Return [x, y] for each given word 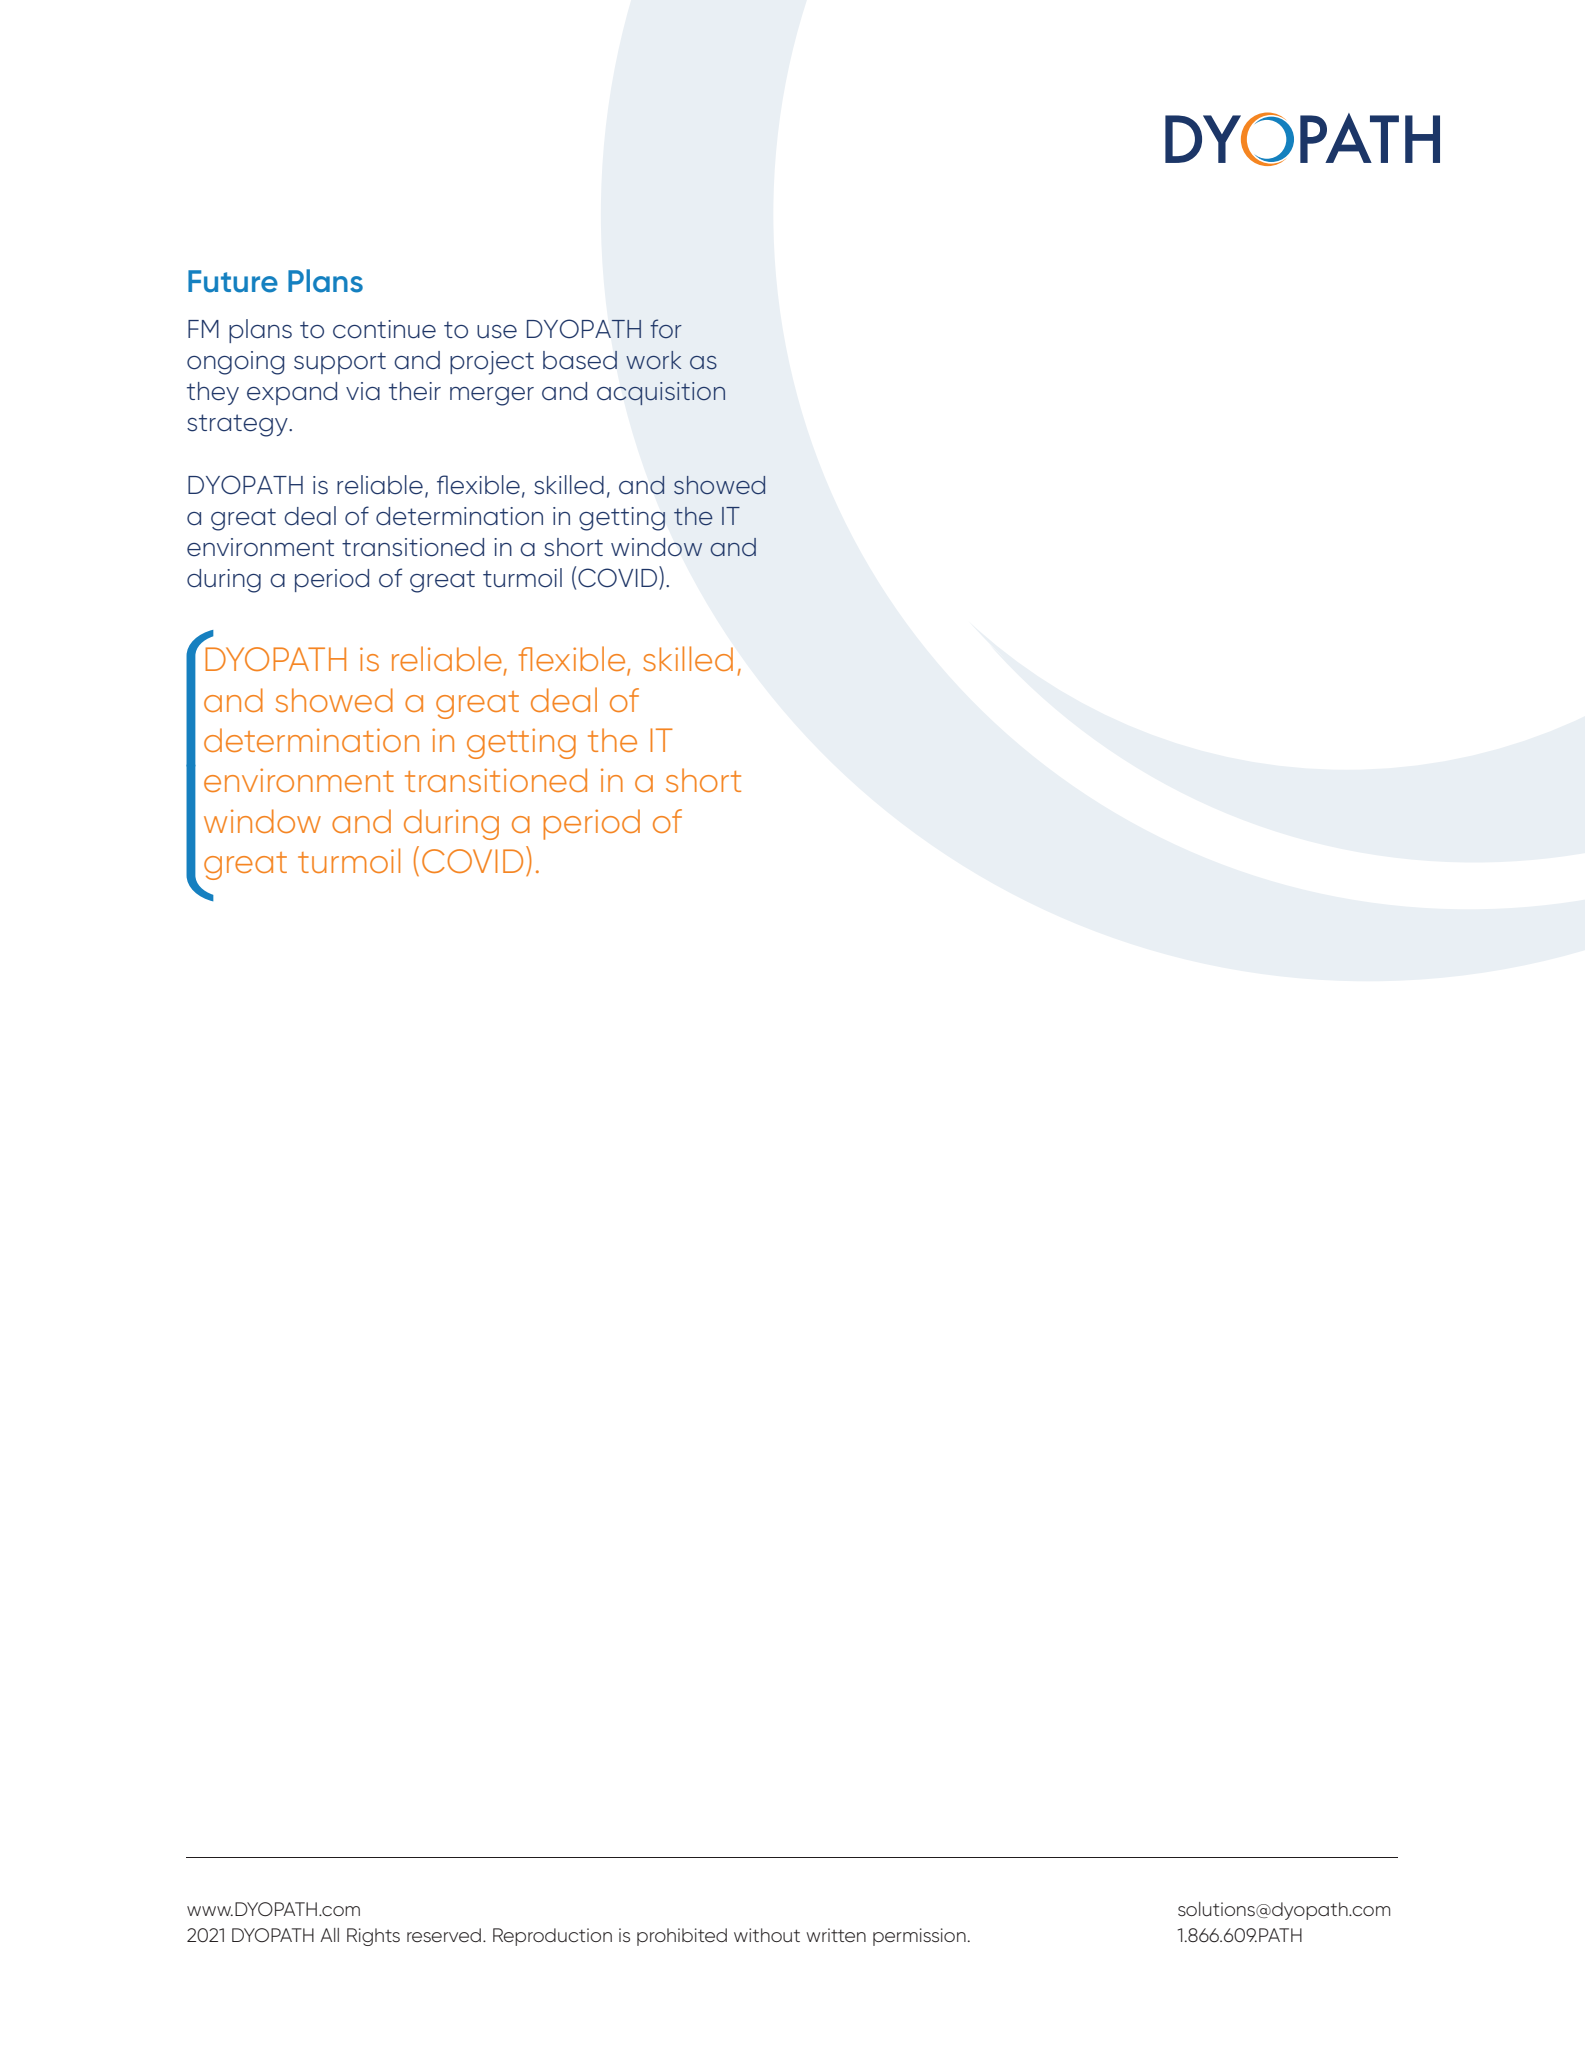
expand [292, 393]
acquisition [661, 393]
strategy [238, 425]
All [329, 1935]
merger [492, 396]
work [653, 360]
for [666, 328]
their [415, 391]
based [580, 360]
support [340, 363]
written [836, 1935]
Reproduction [552, 1937]
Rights [373, 1937]
